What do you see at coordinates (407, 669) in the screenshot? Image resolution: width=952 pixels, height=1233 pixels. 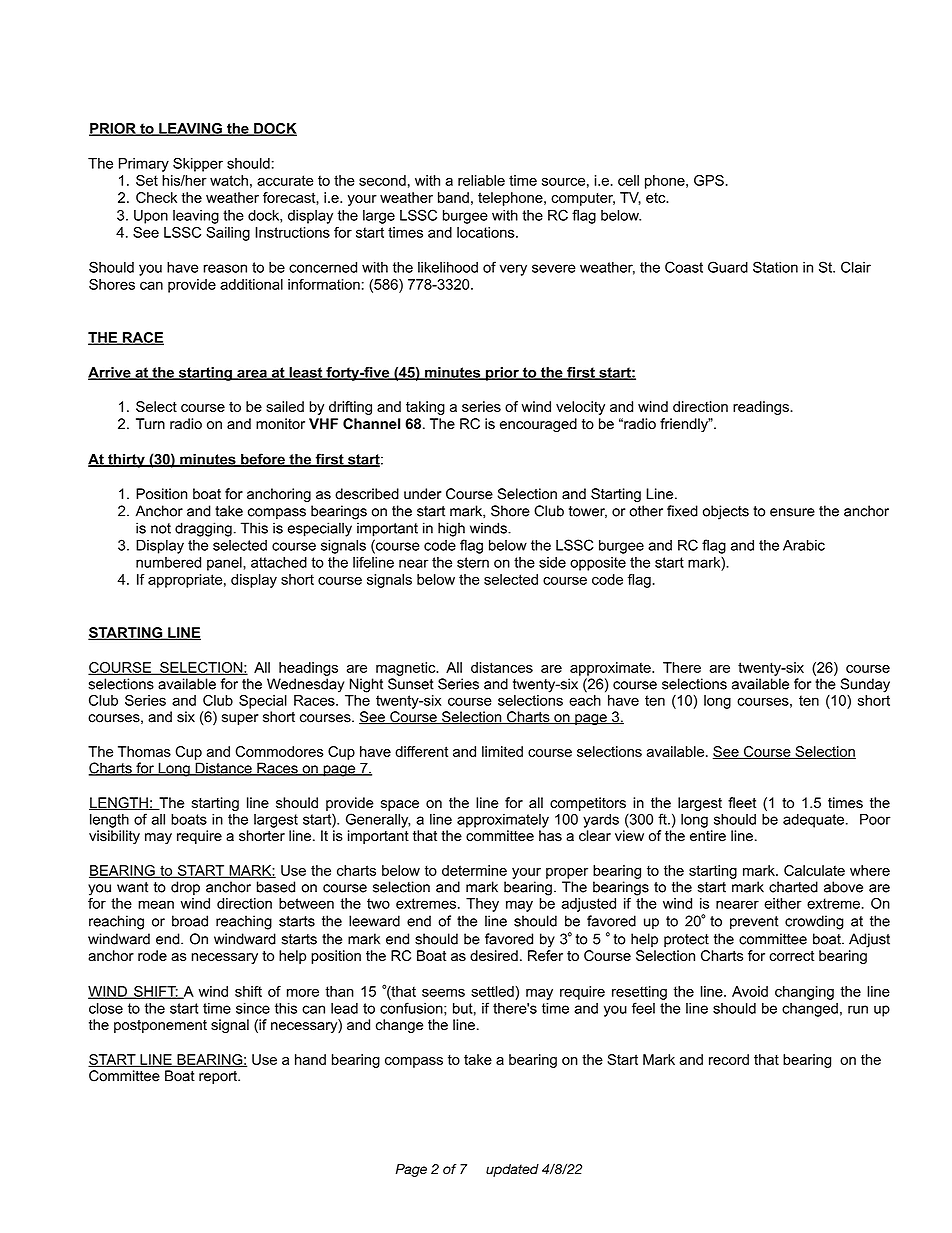 I see `magnetic` at bounding box center [407, 669].
